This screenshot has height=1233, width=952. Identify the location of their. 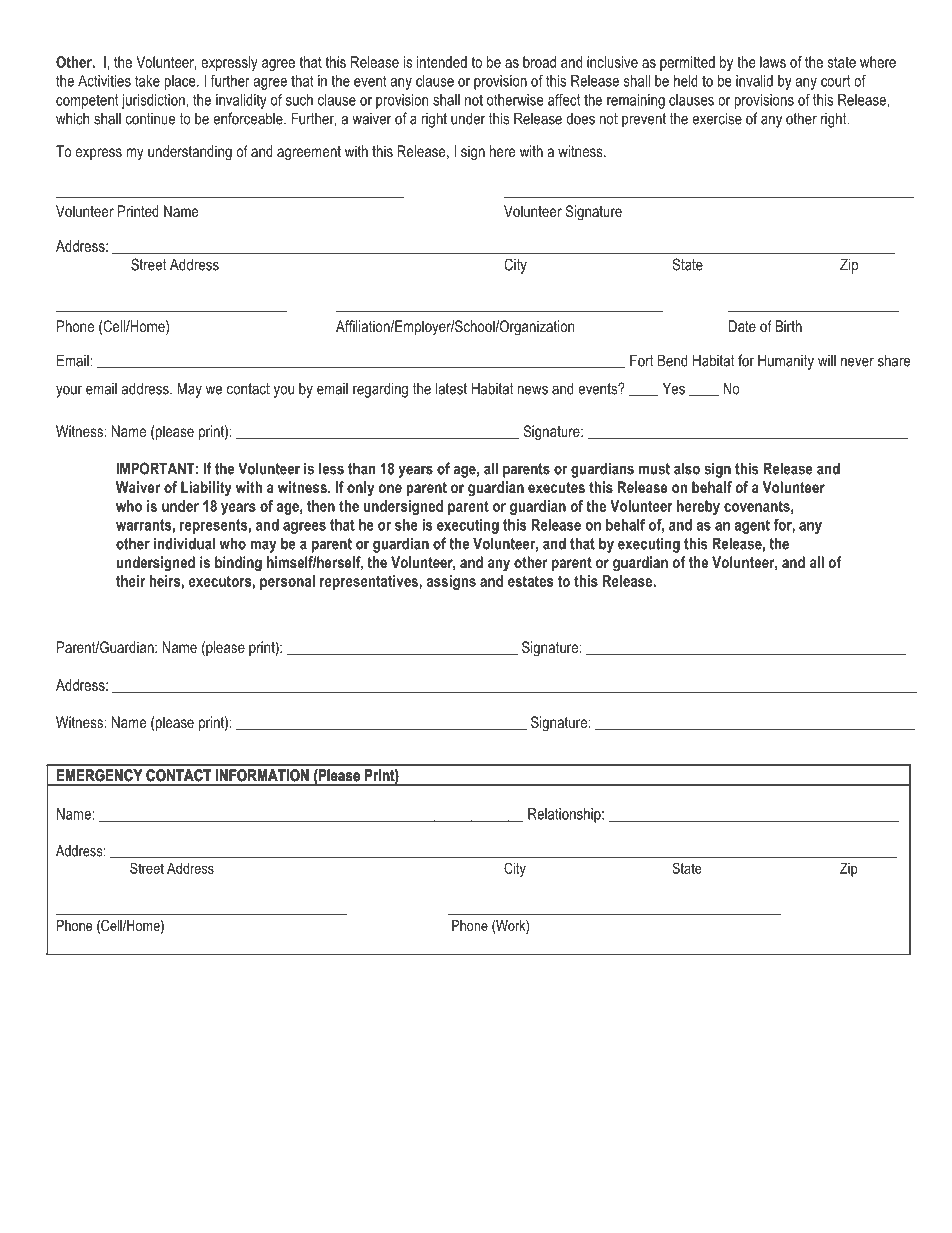
(130, 581).
